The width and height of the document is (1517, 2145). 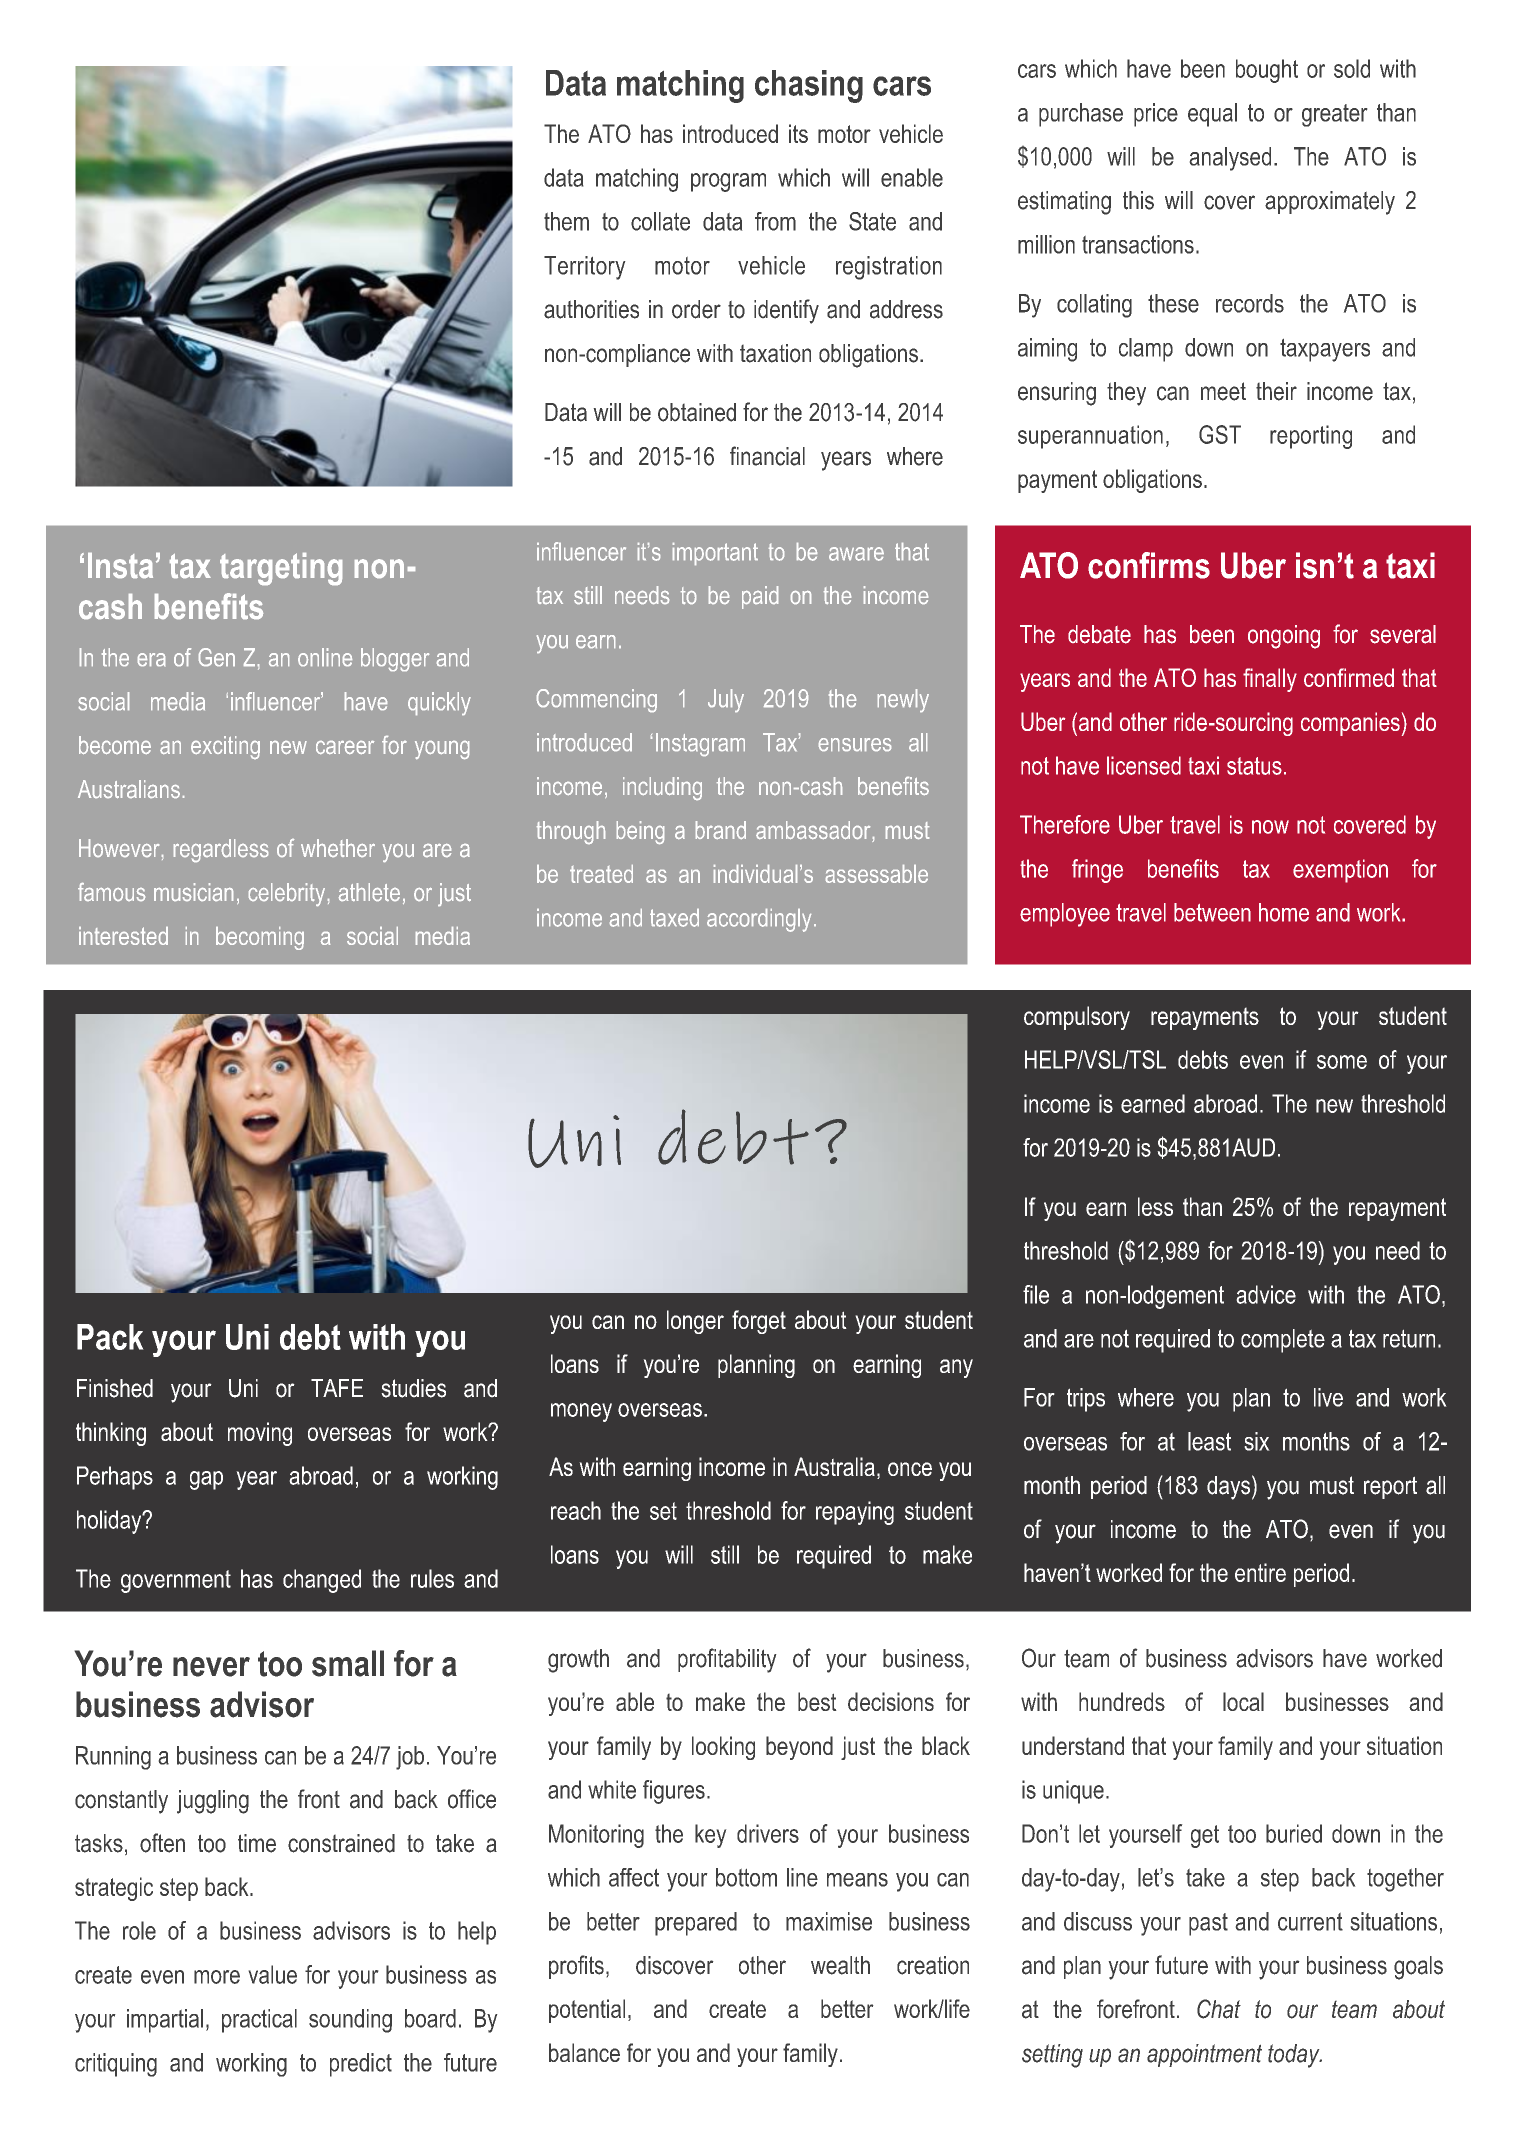 What do you see at coordinates (840, 1965) in the document?
I see `wealth` at bounding box center [840, 1965].
